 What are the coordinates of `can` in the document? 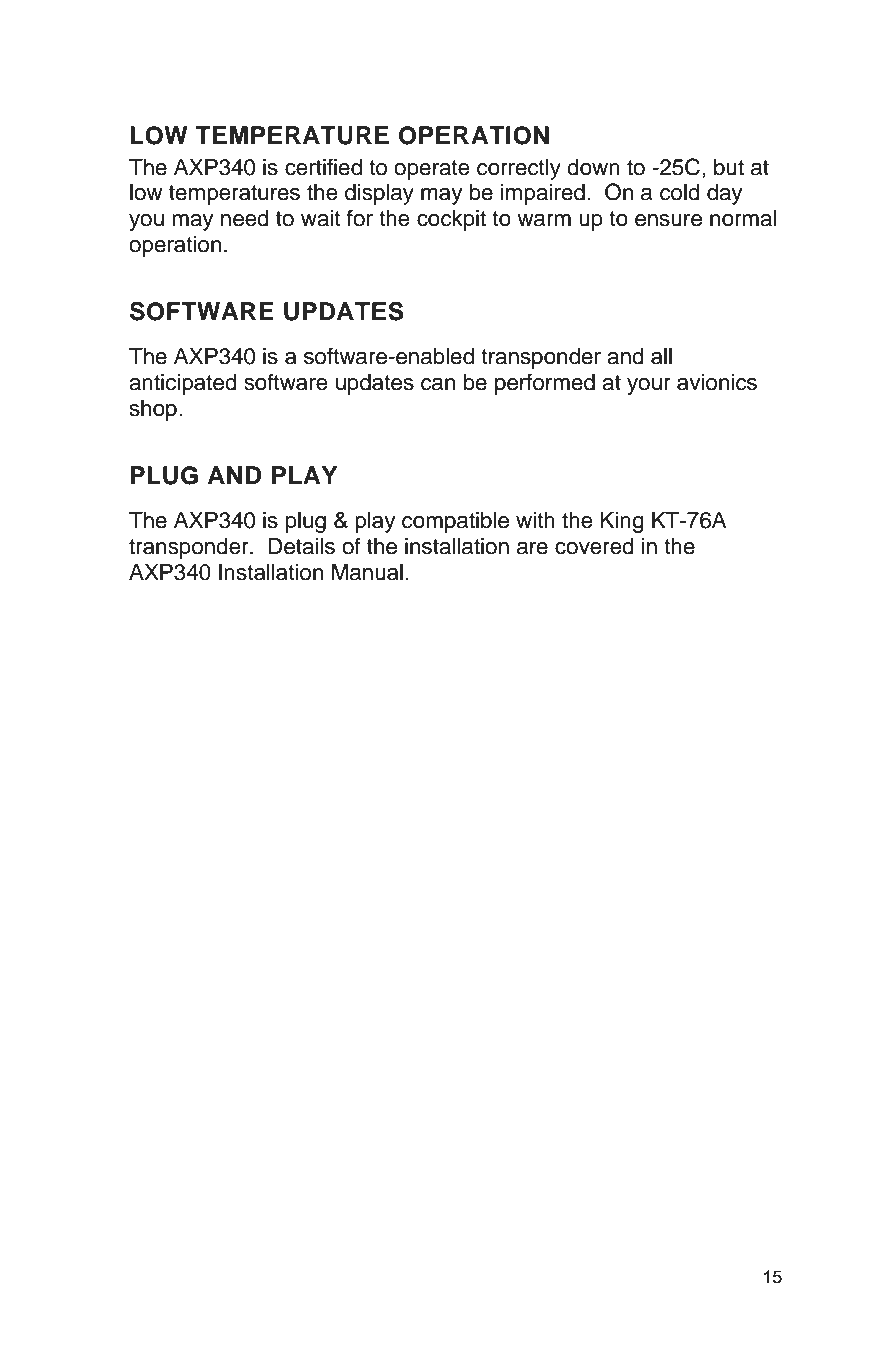 It's located at (438, 384).
